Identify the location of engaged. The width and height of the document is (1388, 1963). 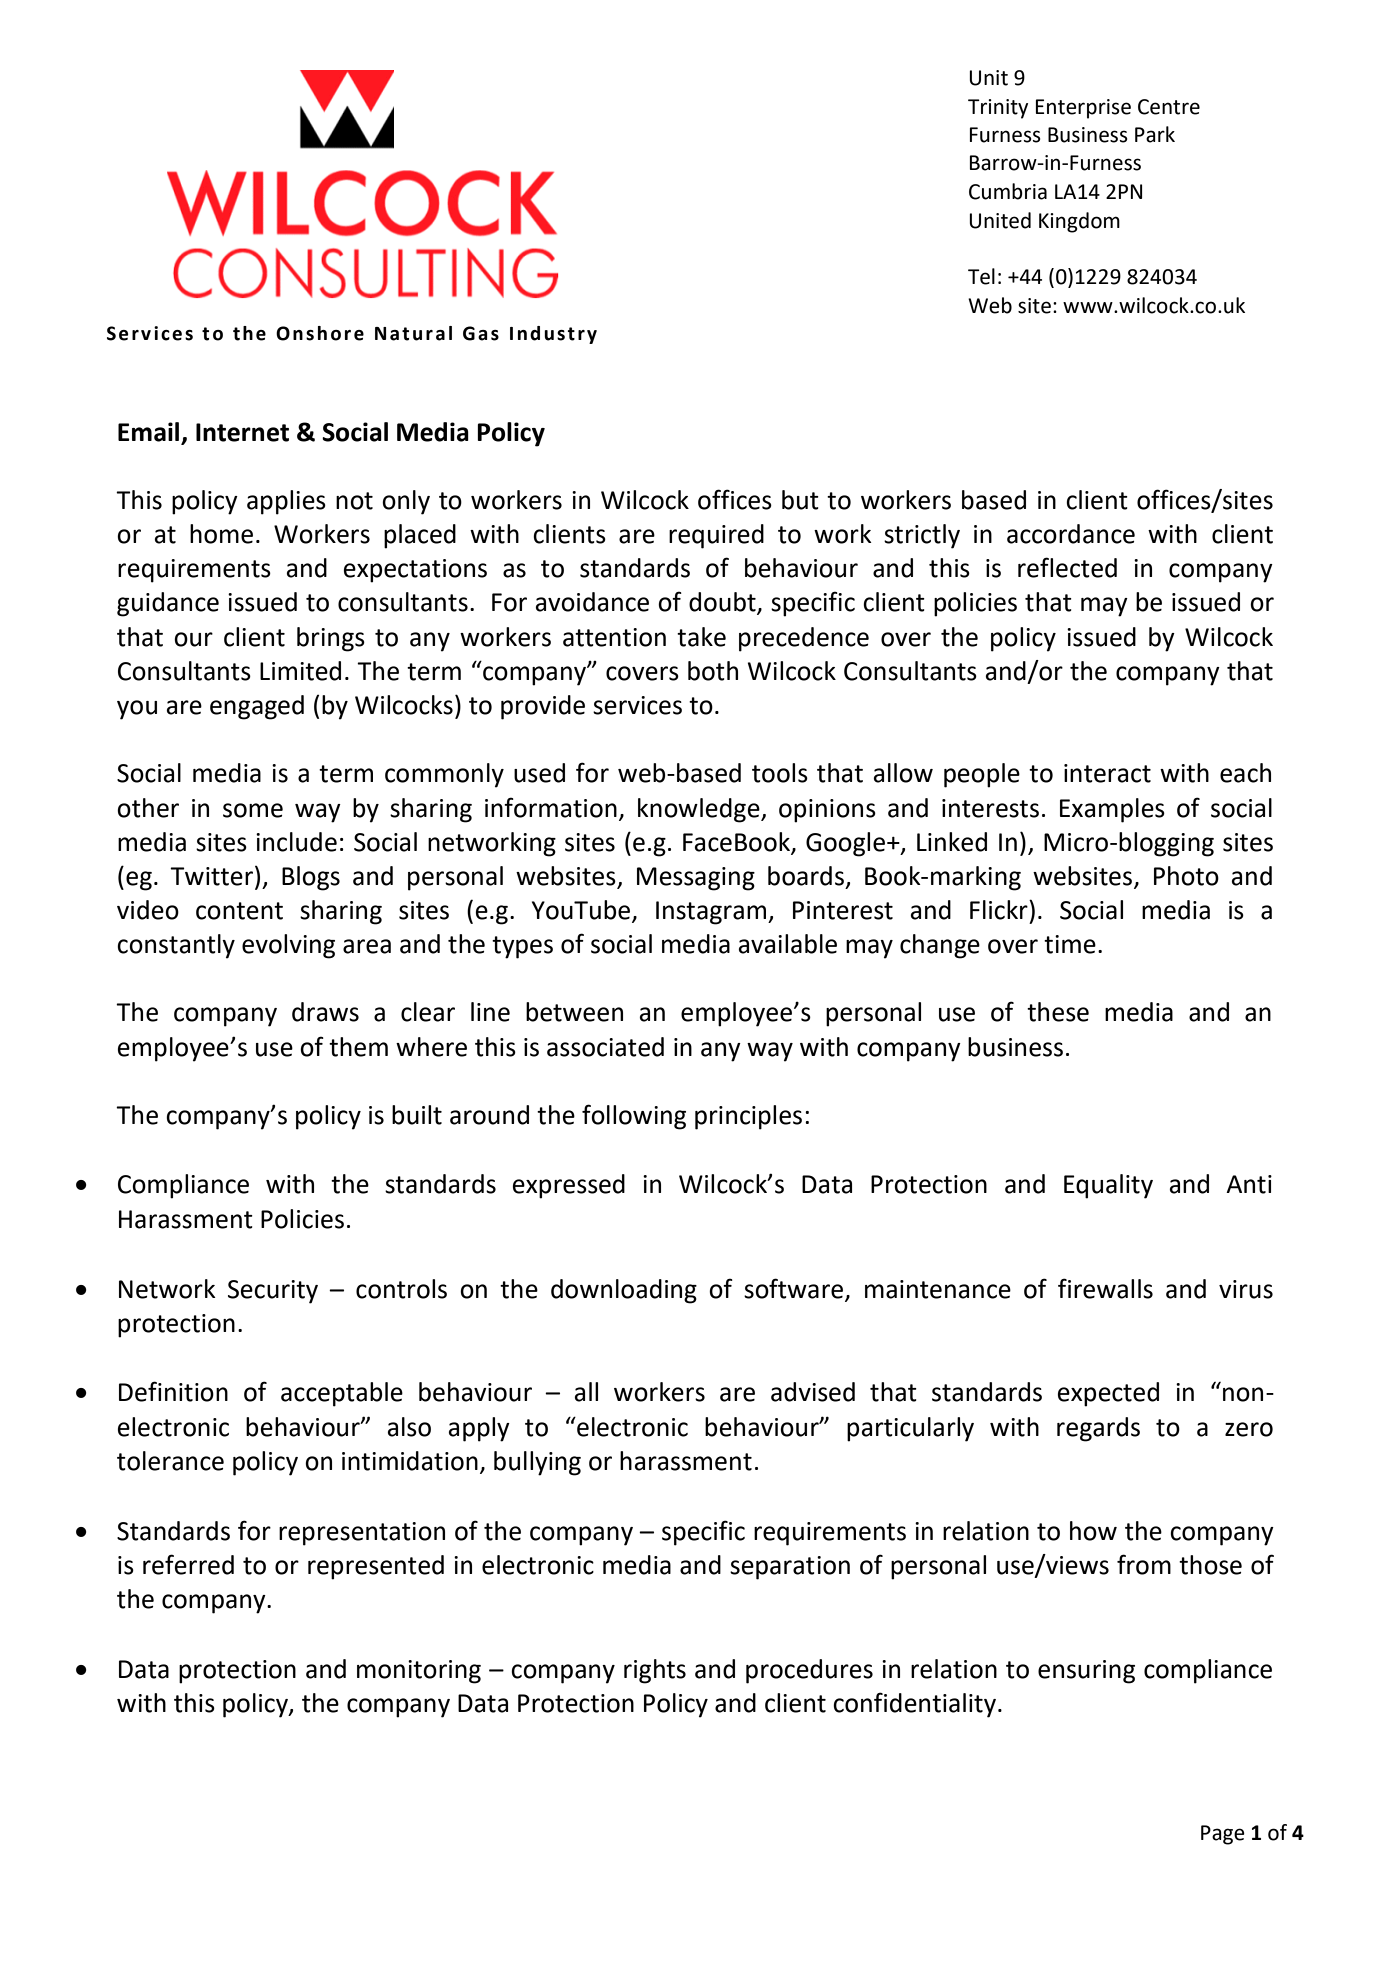
(257, 707).
